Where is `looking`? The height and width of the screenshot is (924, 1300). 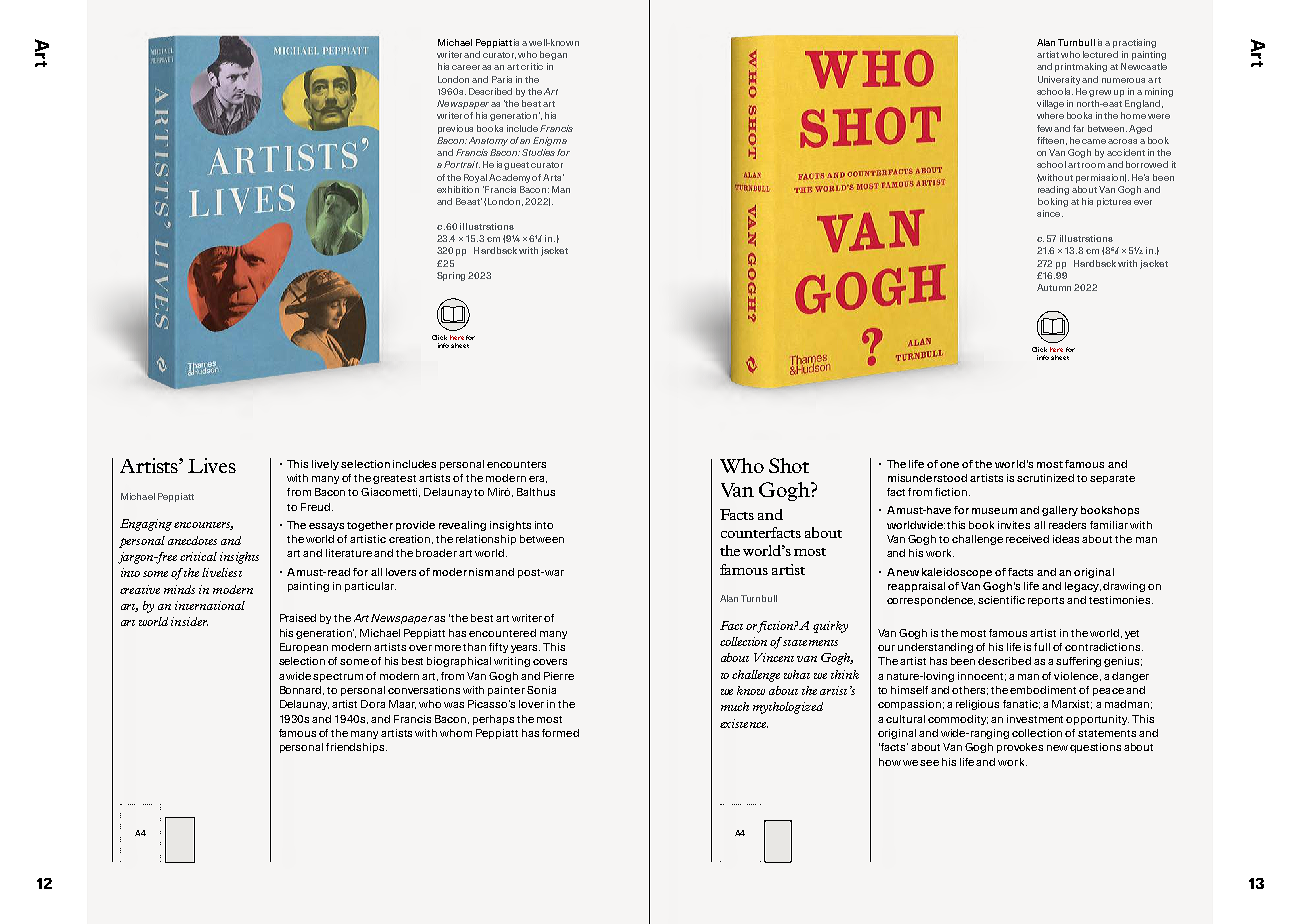 looking is located at coordinates (1053, 202).
